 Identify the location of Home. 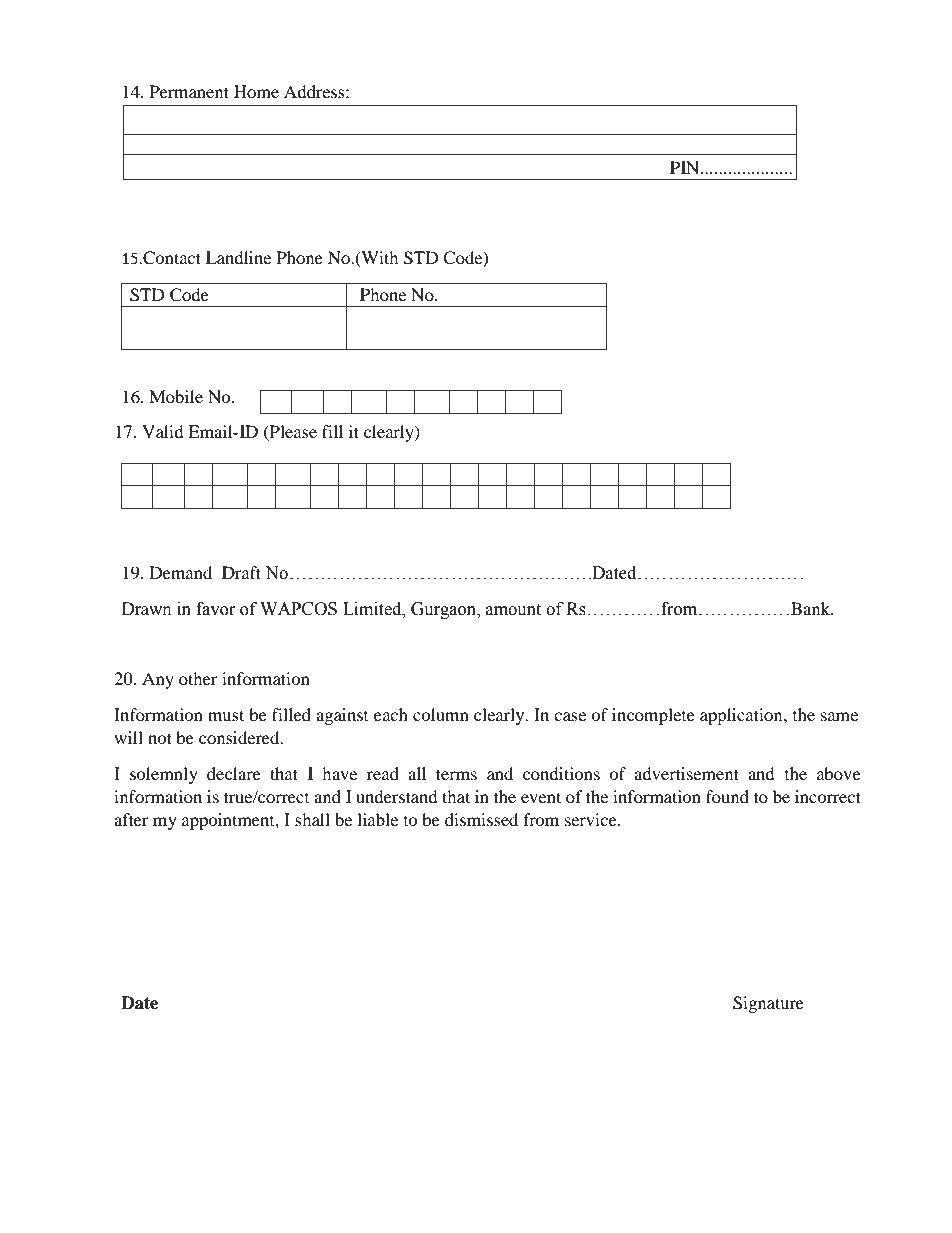
(256, 91).
